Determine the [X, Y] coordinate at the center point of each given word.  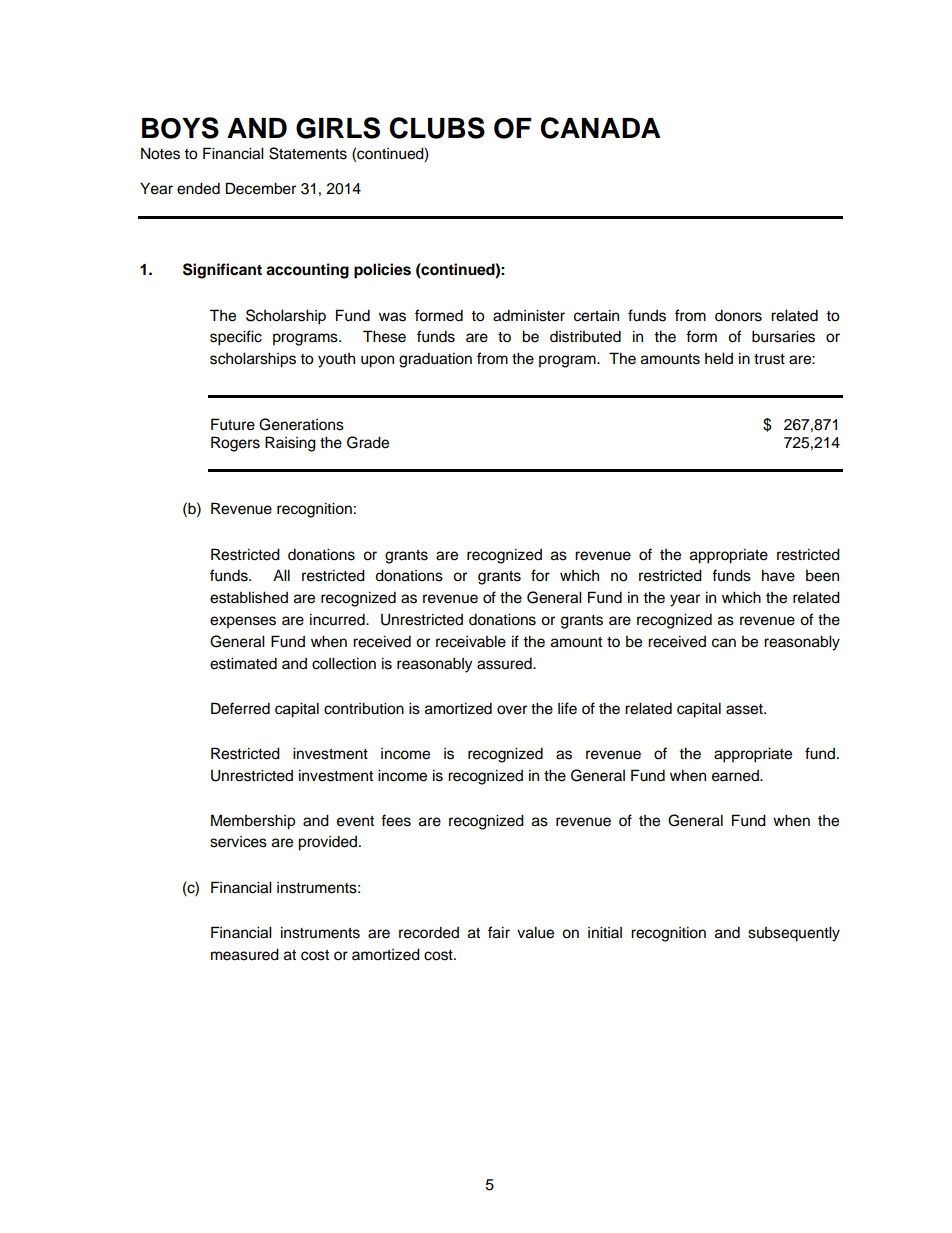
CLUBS [437, 128]
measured [245, 954]
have [778, 575]
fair [499, 932]
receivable [471, 641]
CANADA [600, 128]
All [281, 575]
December [261, 188]
